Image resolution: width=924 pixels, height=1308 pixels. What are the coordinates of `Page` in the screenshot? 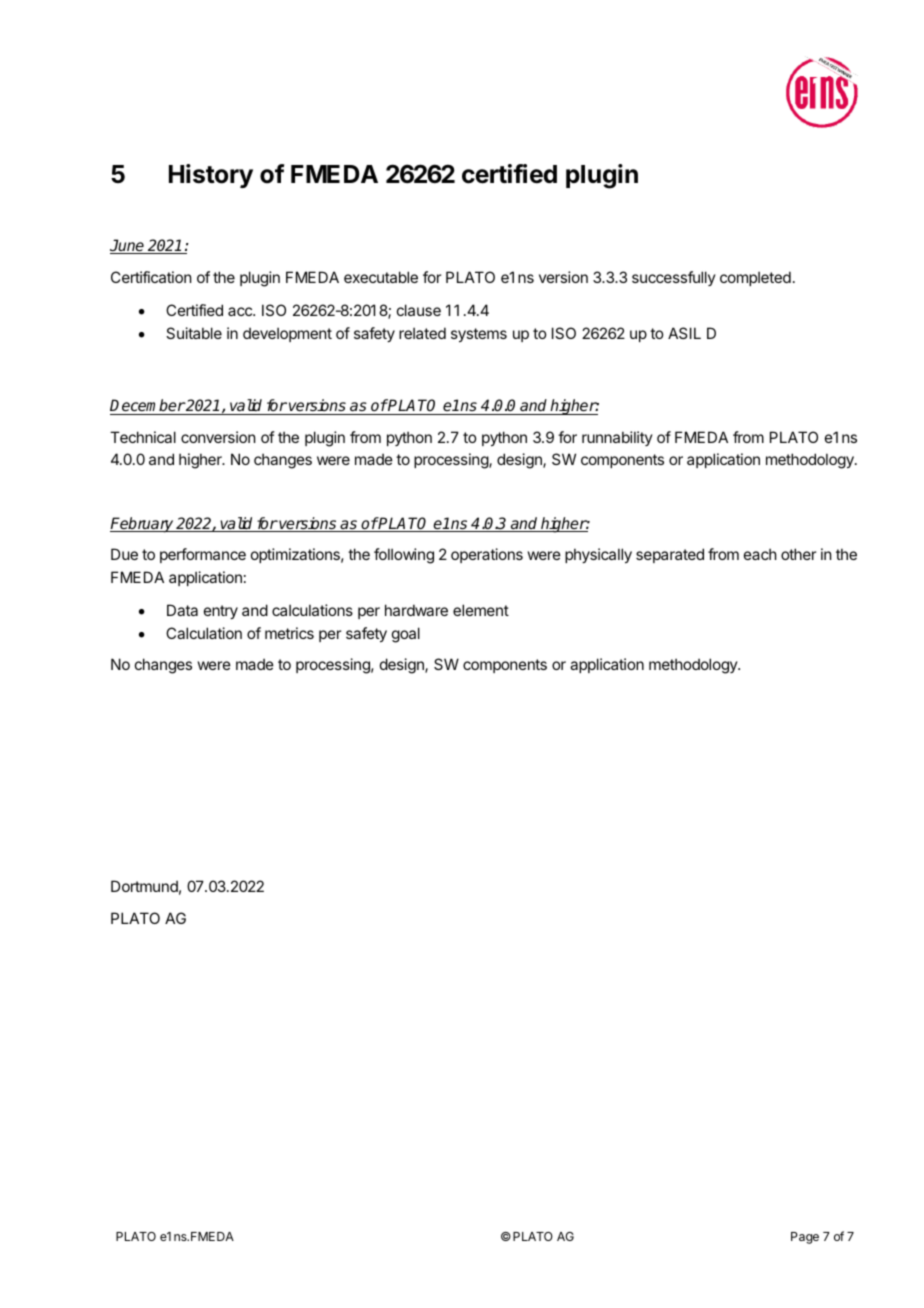 It's located at (805, 1238).
